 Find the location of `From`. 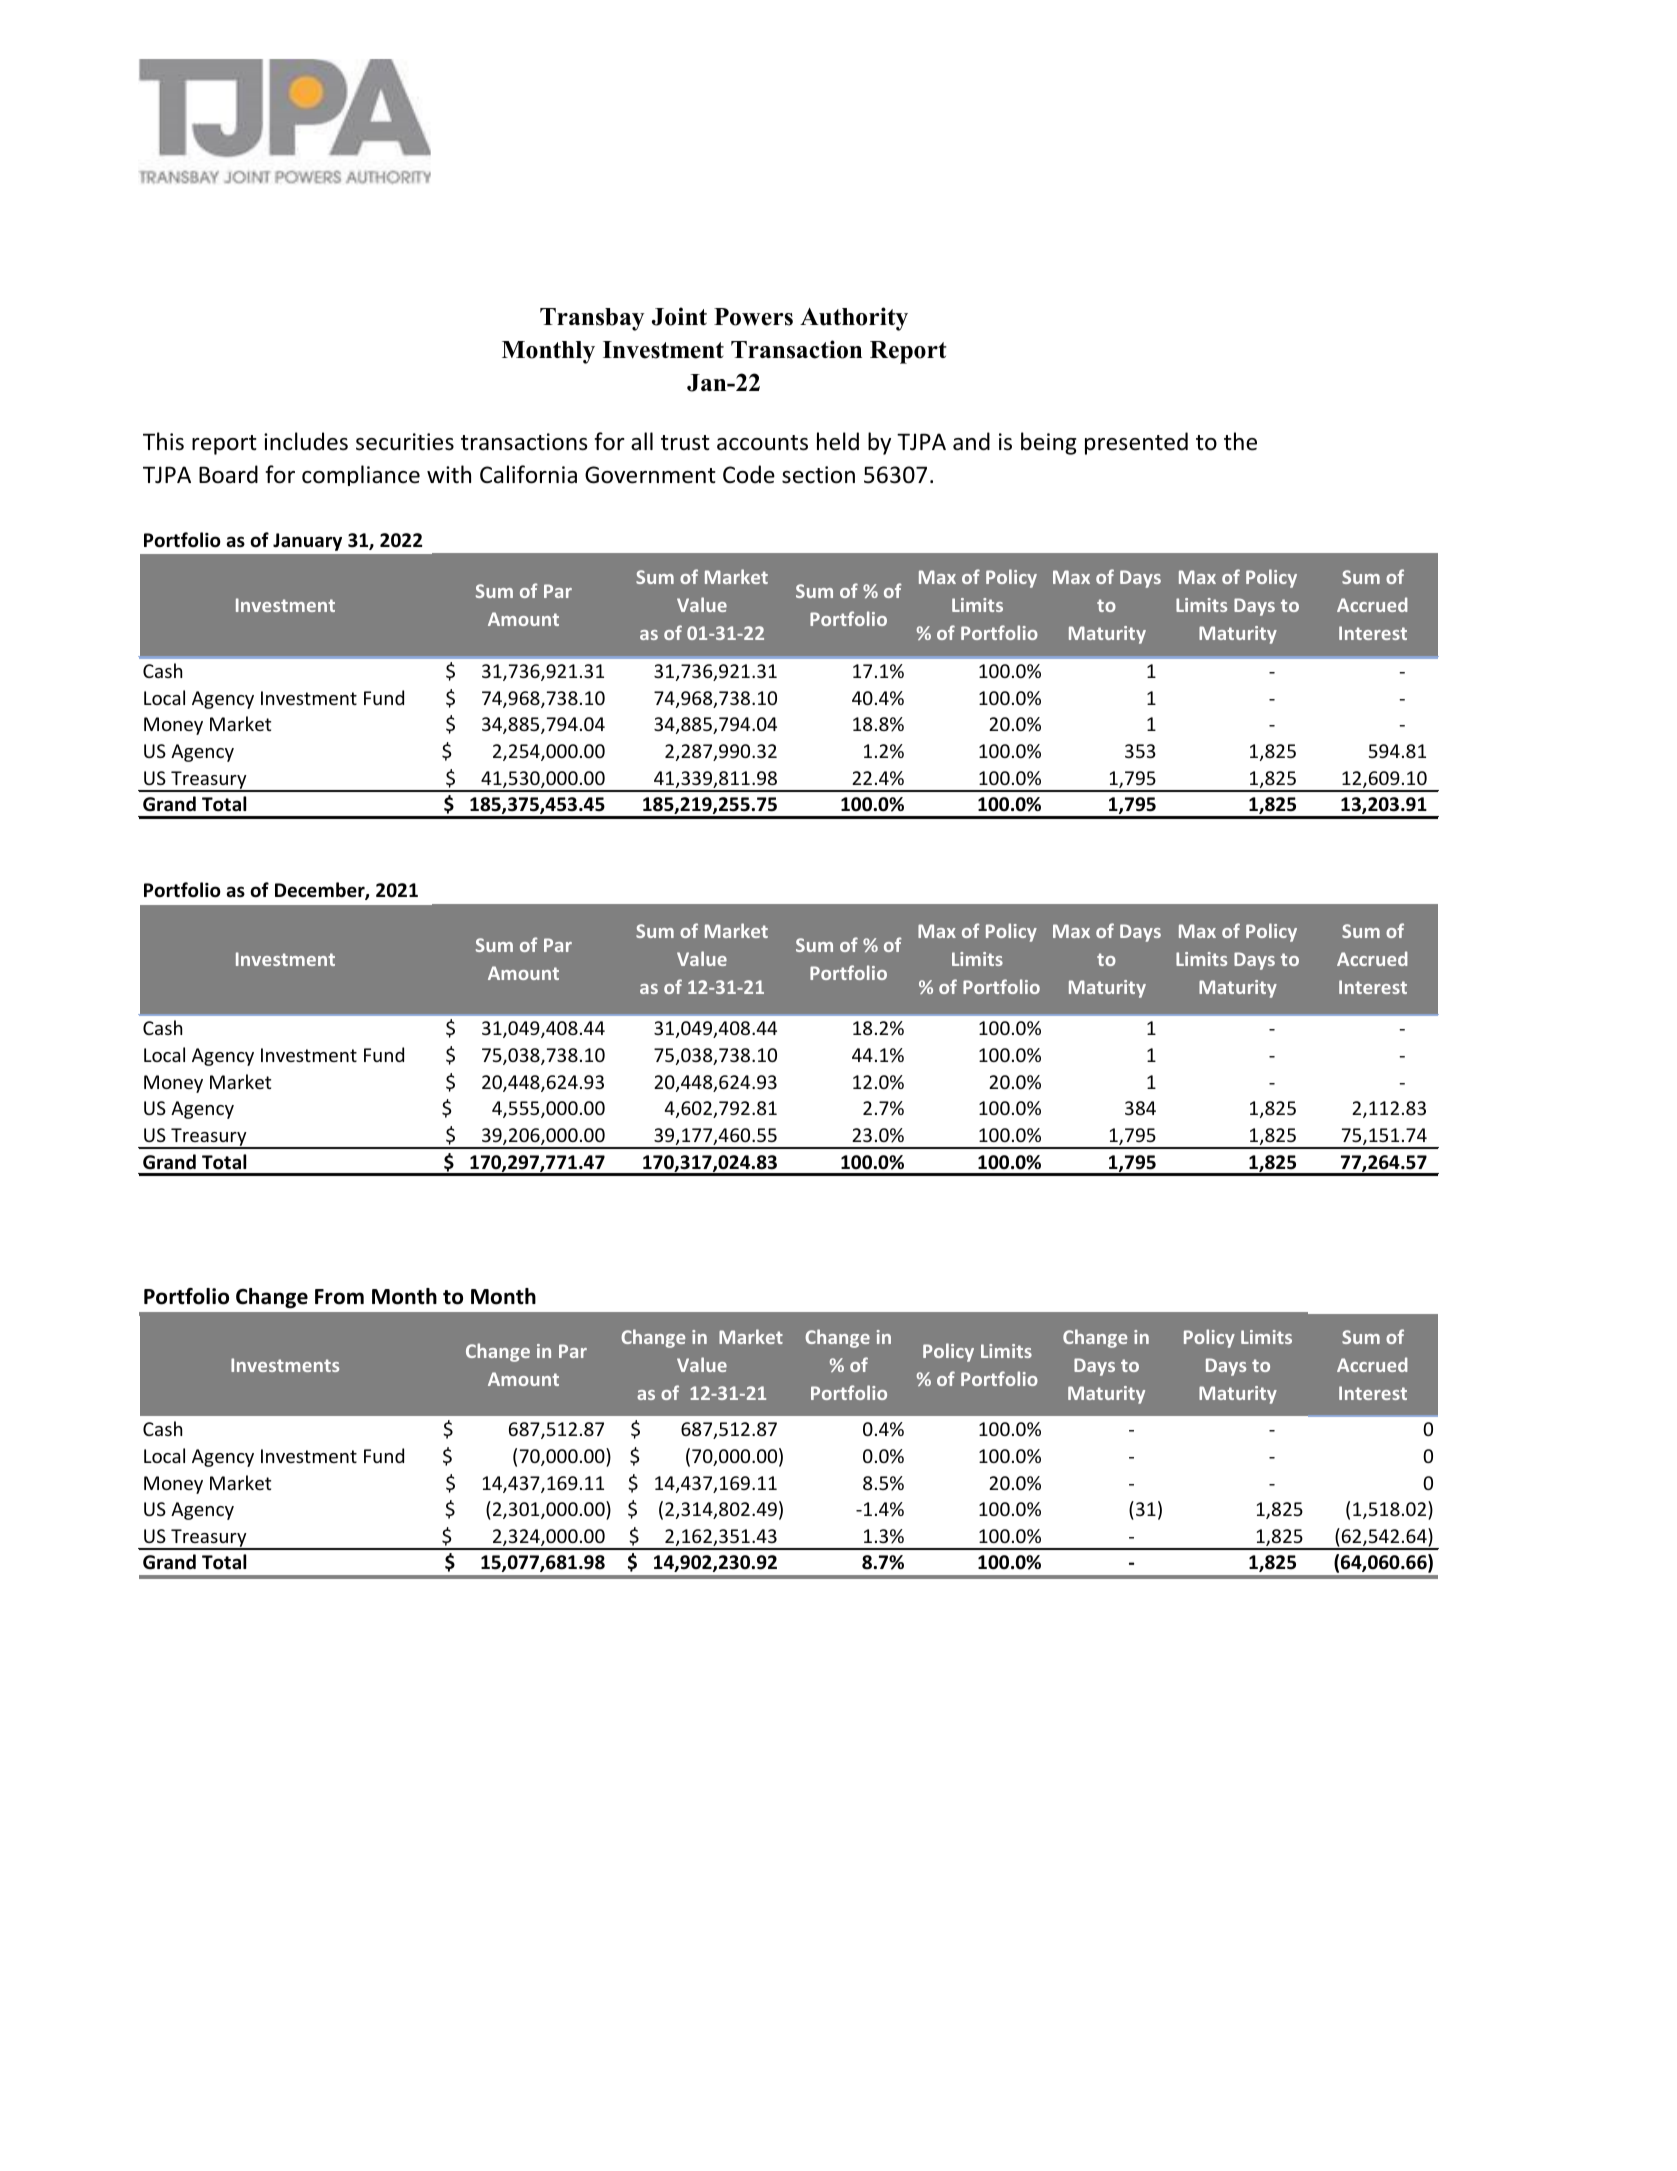

From is located at coordinates (339, 1297).
